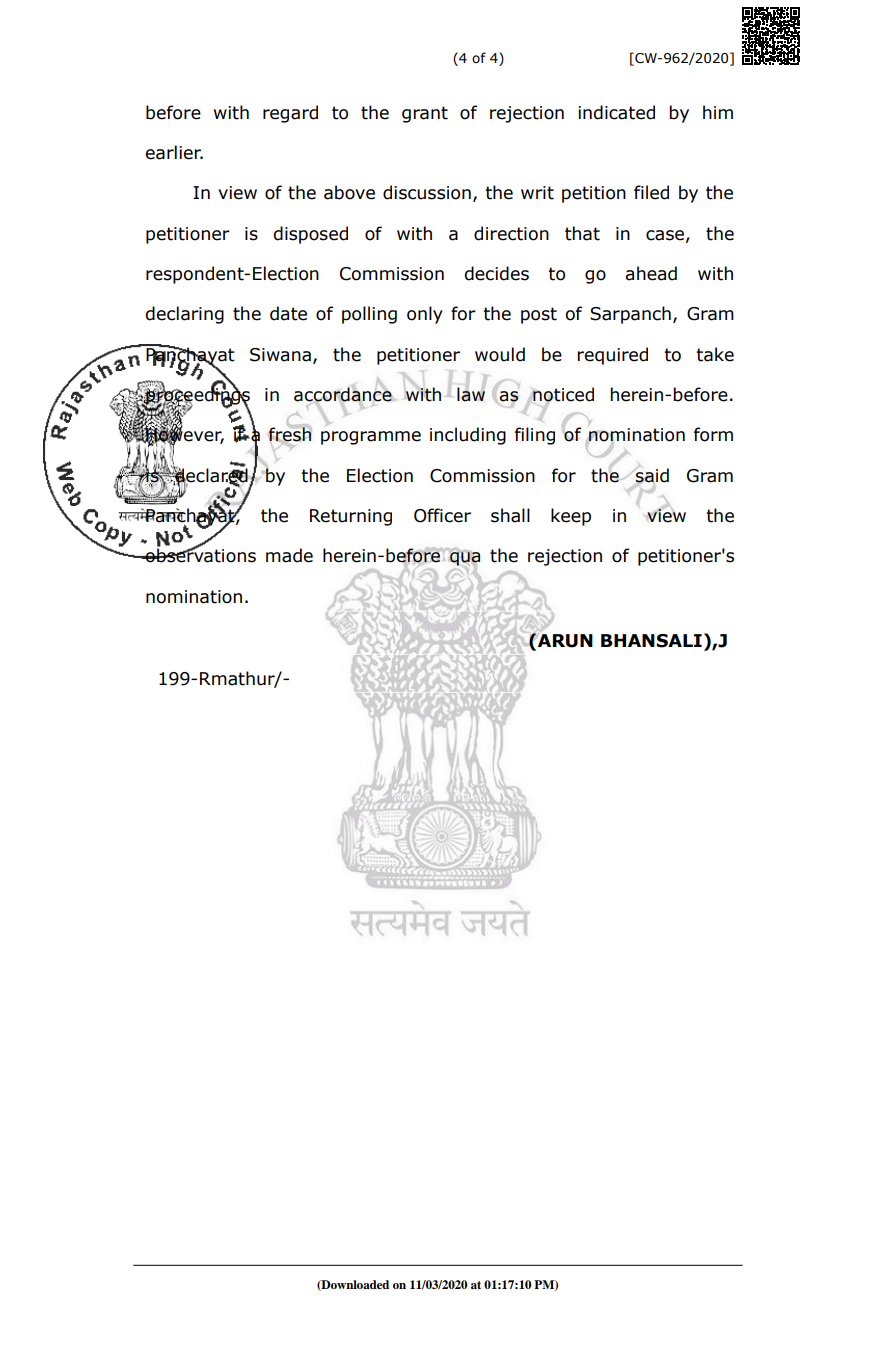 This page has width=876, height=1372. I want to click on keep, so click(571, 517).
